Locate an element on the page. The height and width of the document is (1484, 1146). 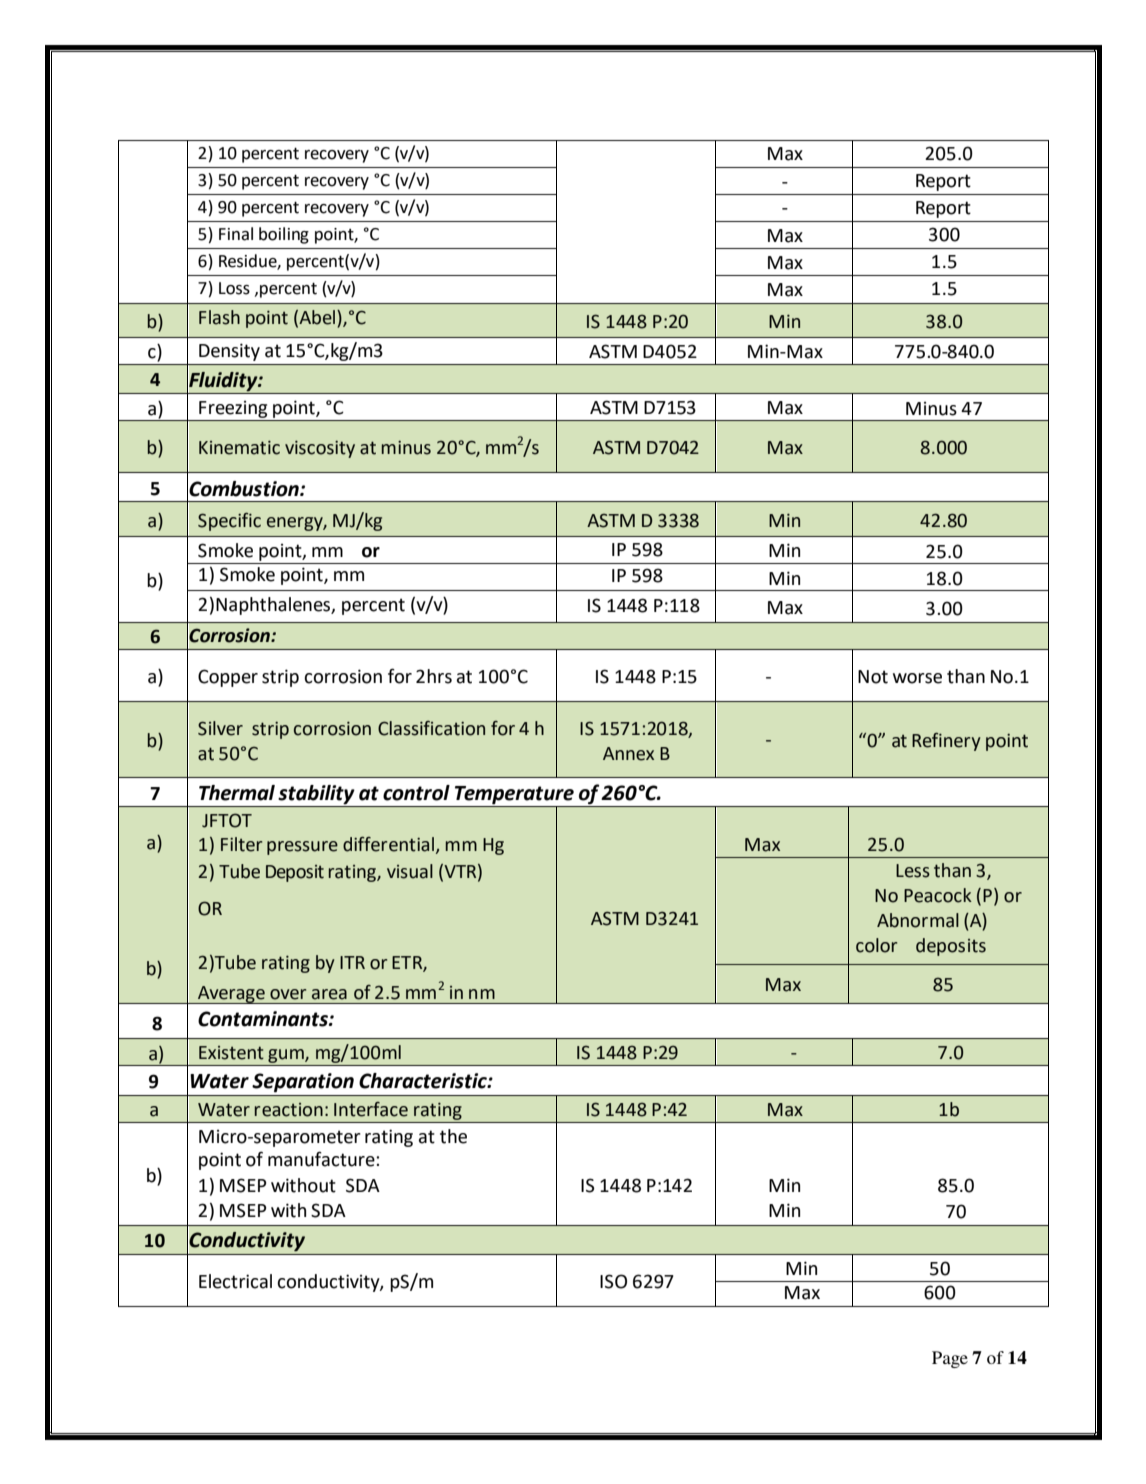
Not is located at coordinates (873, 677).
